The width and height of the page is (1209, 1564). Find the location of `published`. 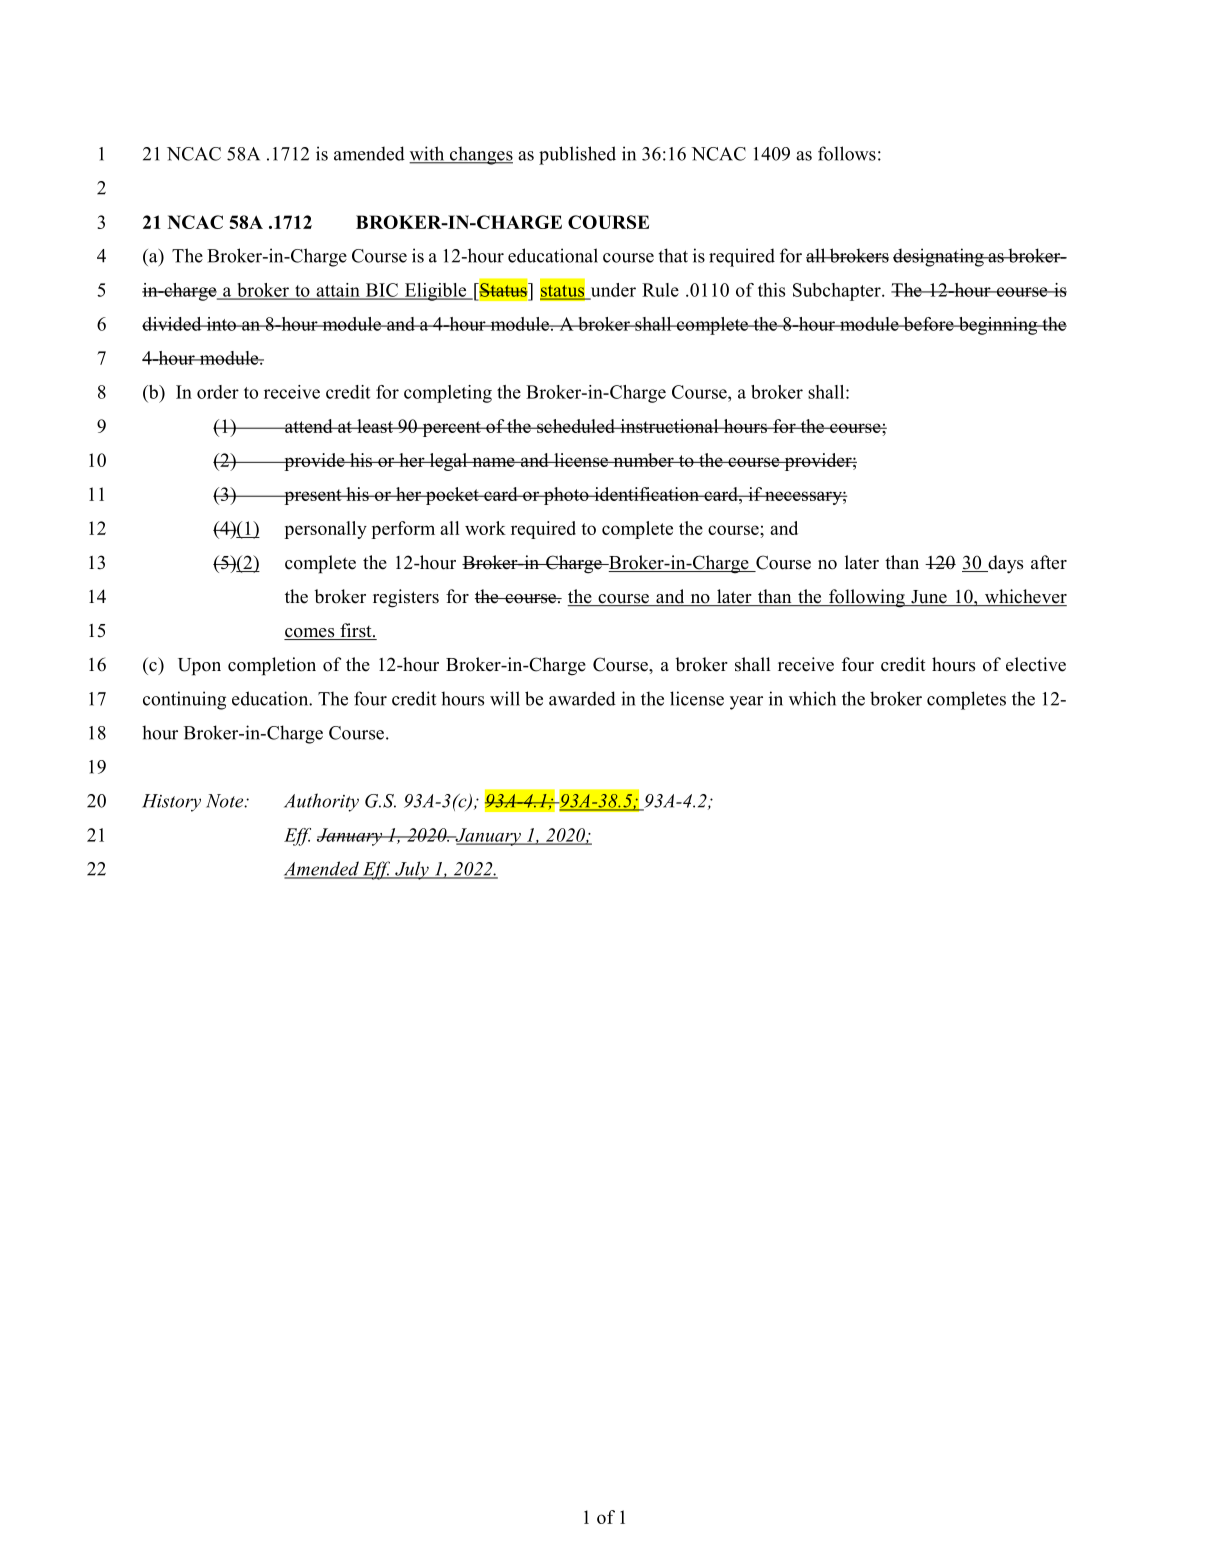

published is located at coordinates (577, 155).
